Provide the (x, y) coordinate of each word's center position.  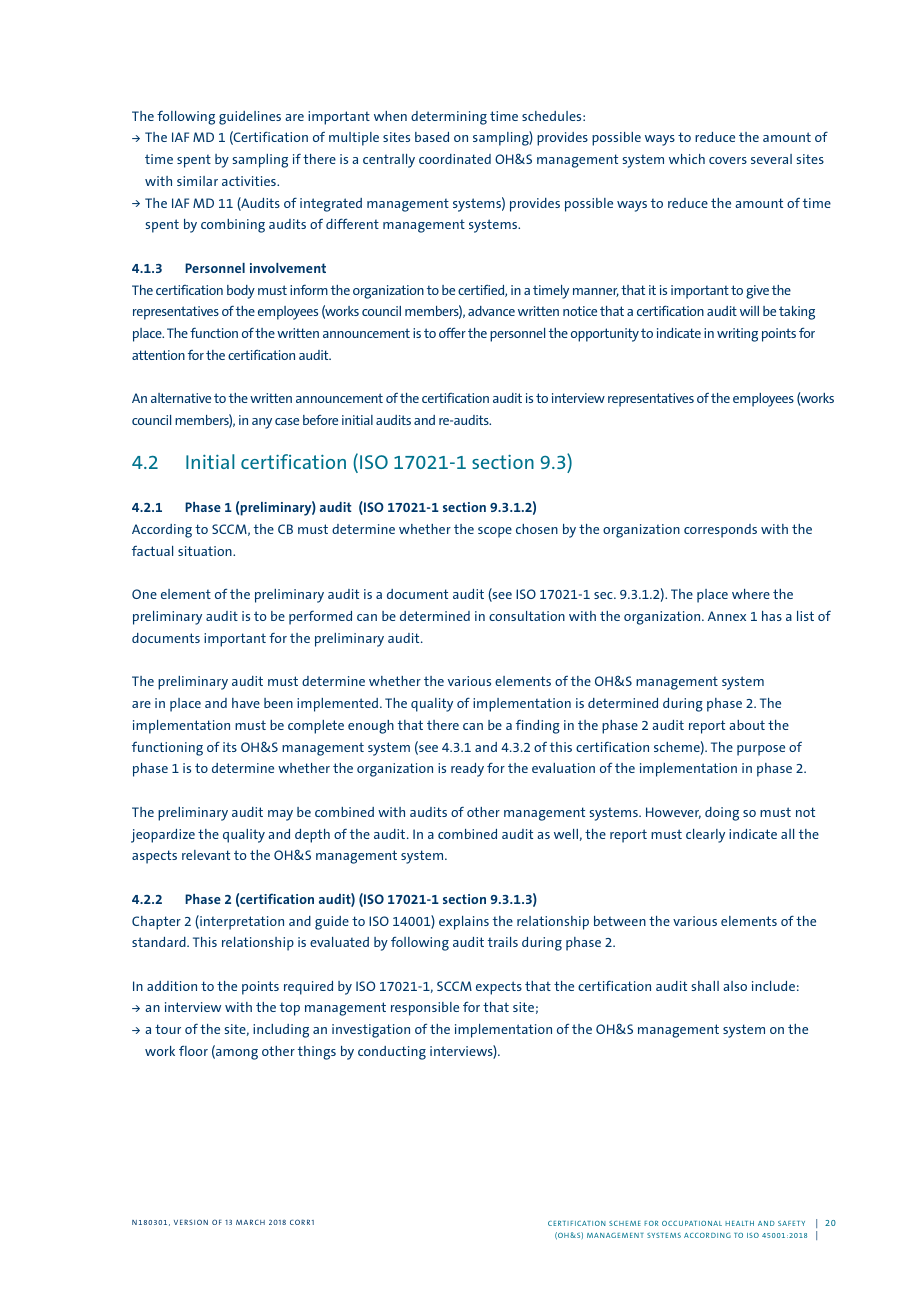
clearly (705, 836)
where (751, 594)
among (236, 1054)
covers (728, 160)
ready (467, 770)
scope (495, 532)
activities (250, 181)
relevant (206, 855)
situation (206, 551)
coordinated (455, 159)
